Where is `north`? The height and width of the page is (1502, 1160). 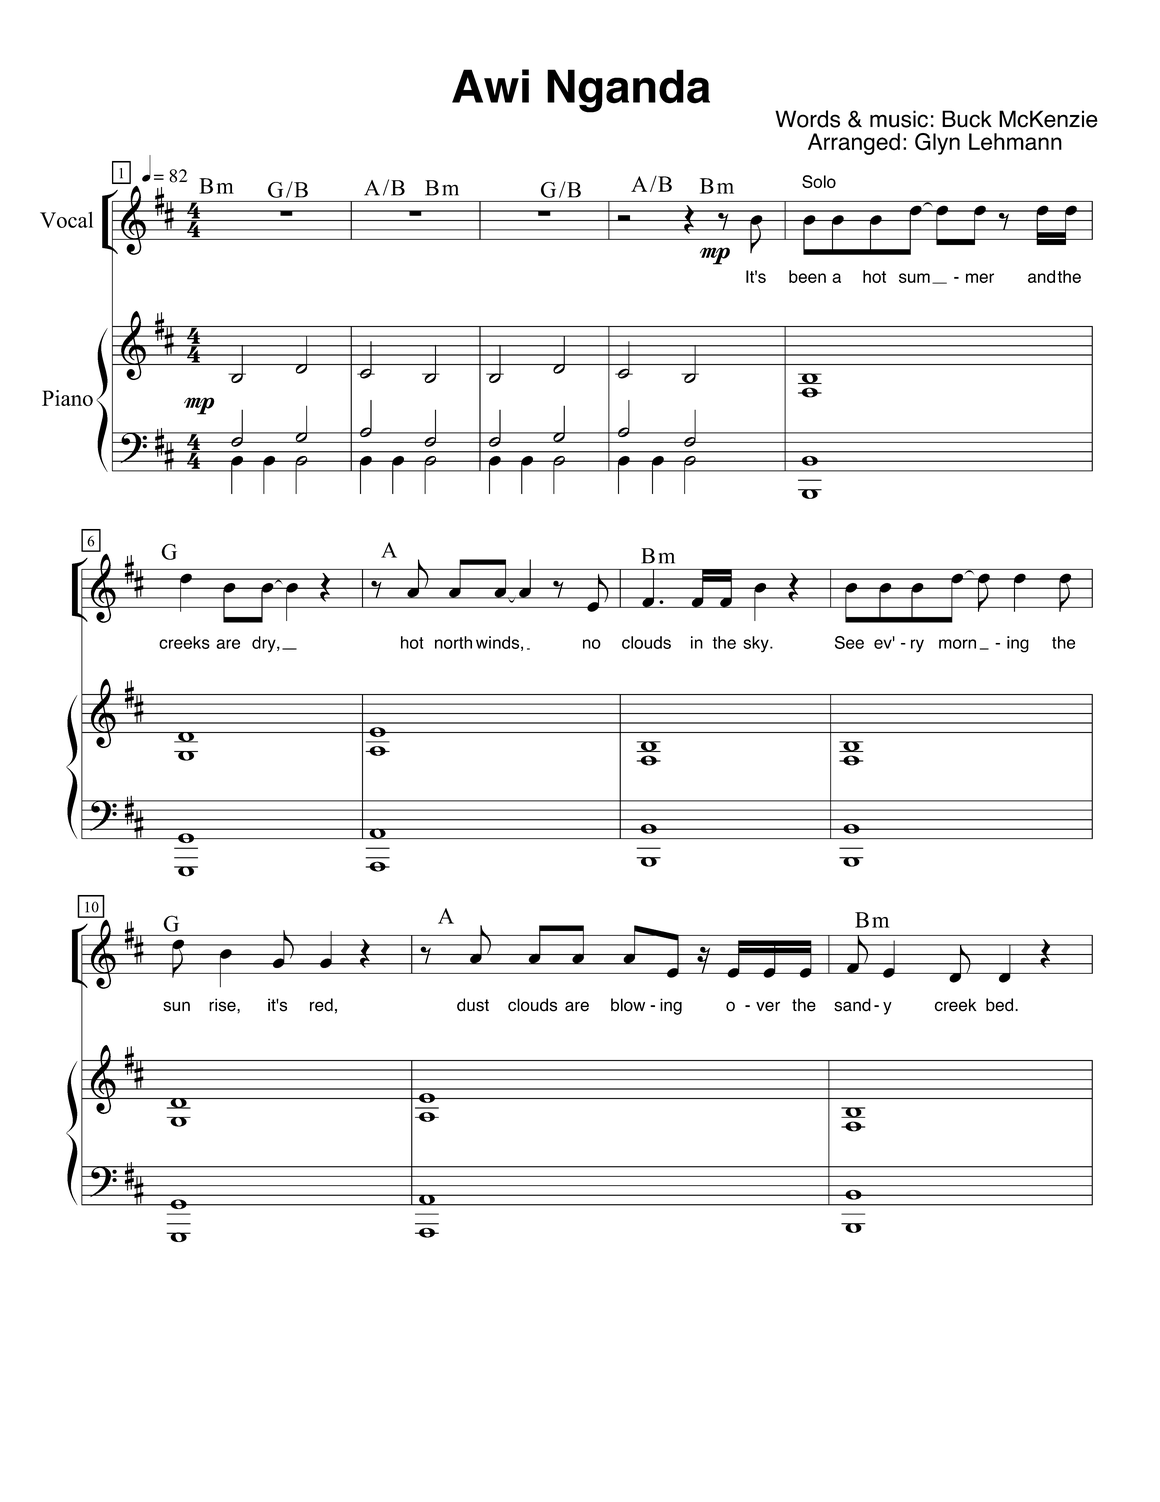 north is located at coordinates (453, 642).
